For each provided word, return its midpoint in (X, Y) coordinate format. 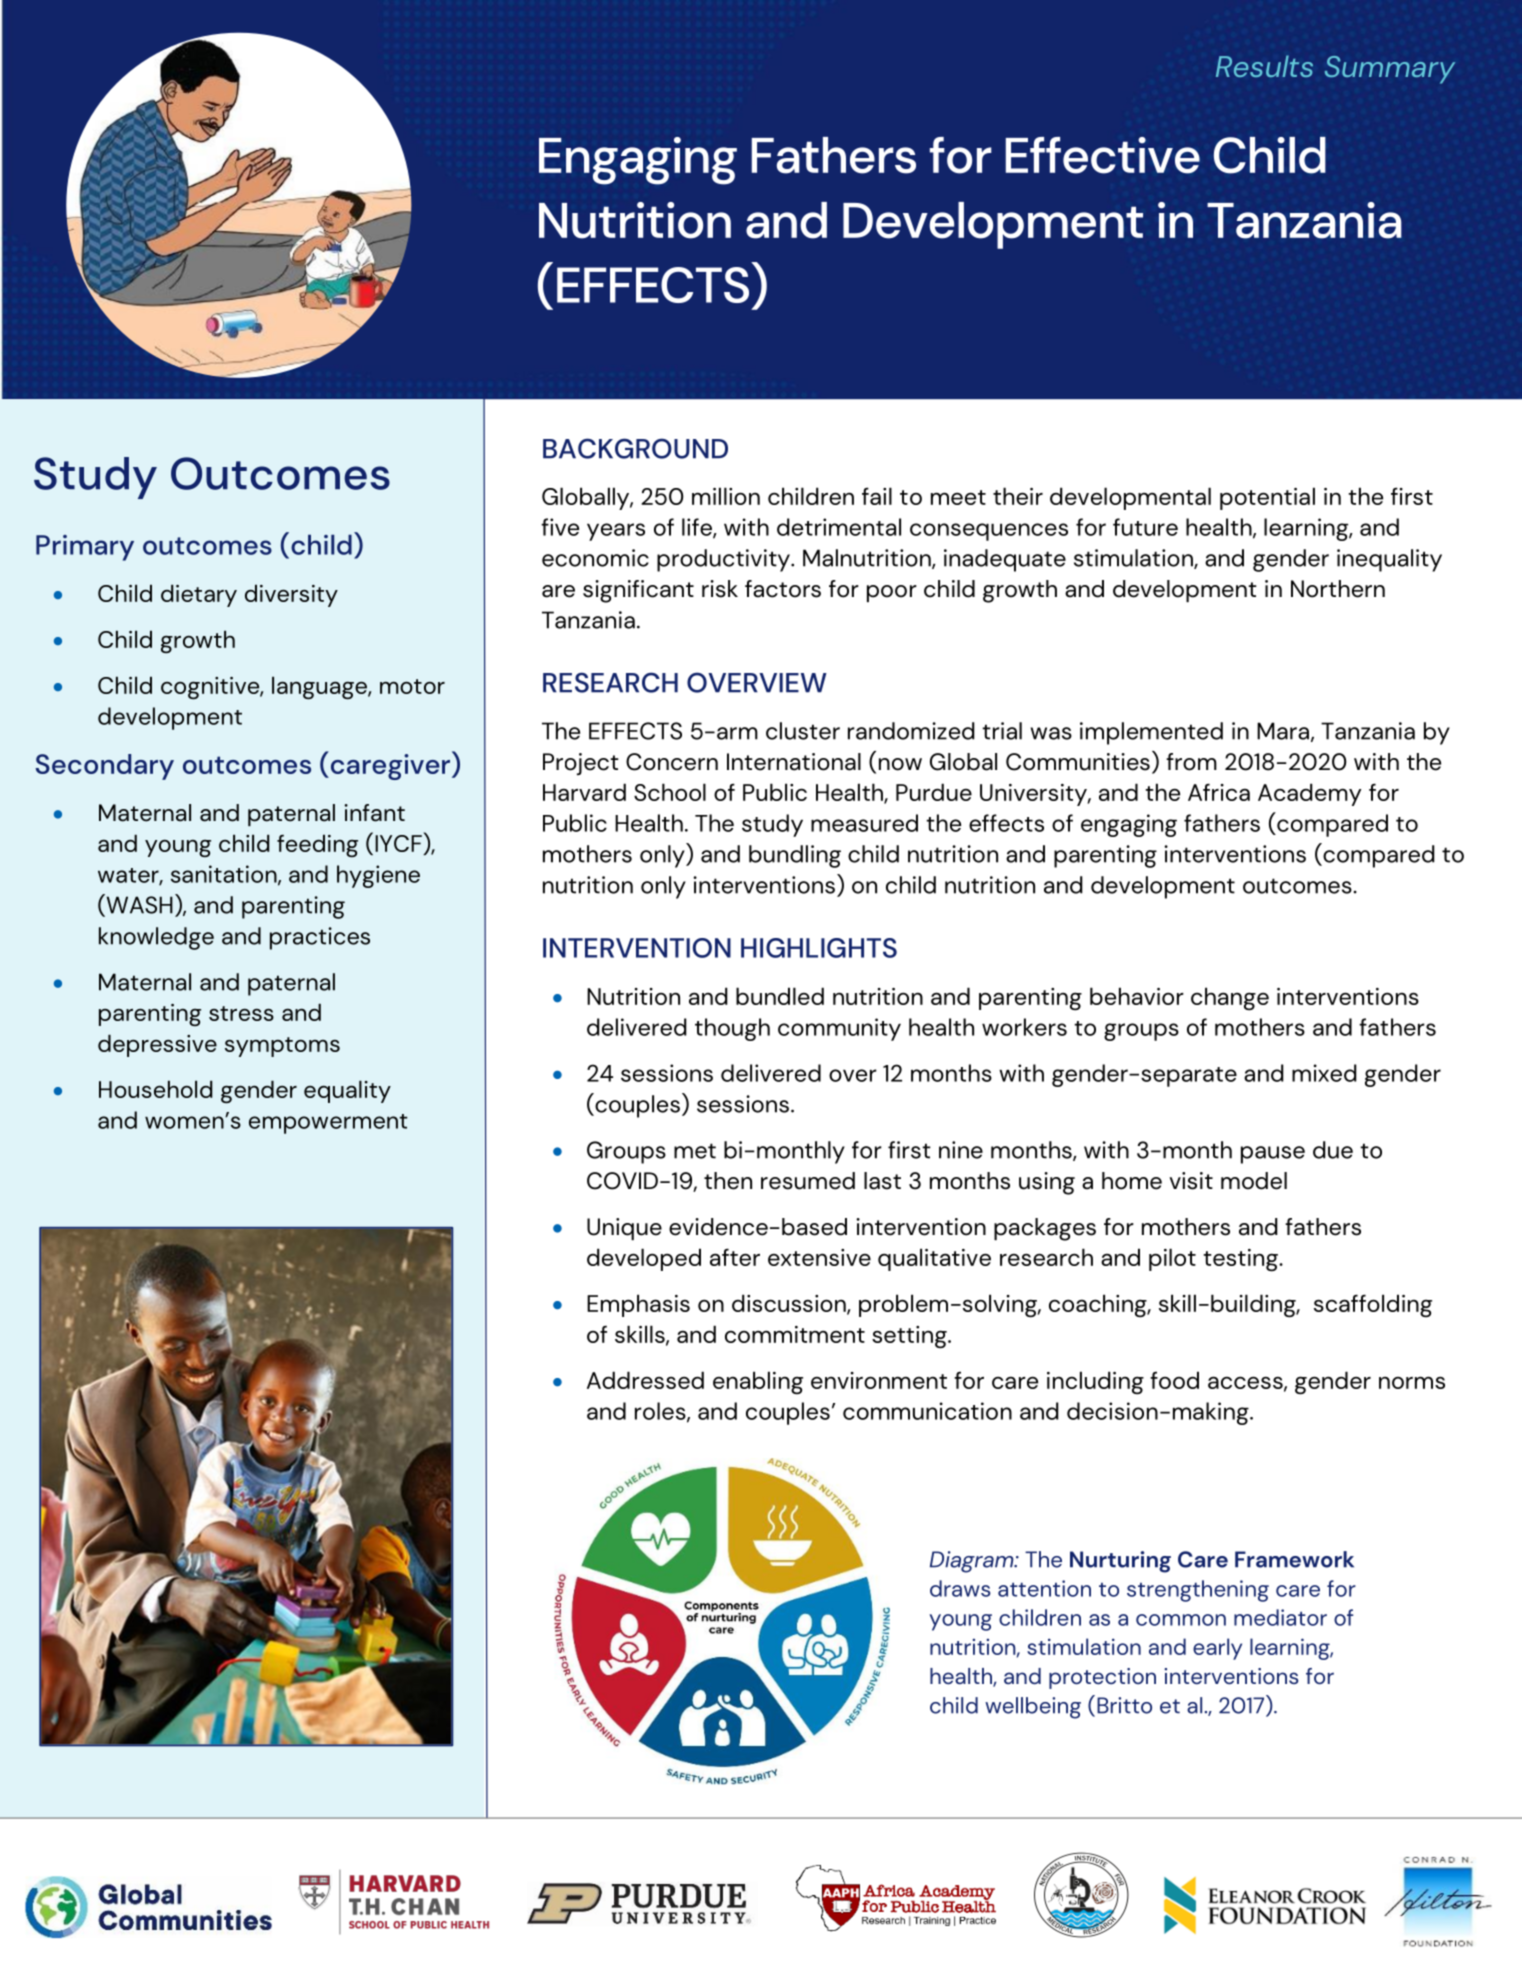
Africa (1219, 792)
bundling (795, 856)
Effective (1103, 155)
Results (1264, 66)
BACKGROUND (635, 448)
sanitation (225, 875)
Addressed (645, 1380)
